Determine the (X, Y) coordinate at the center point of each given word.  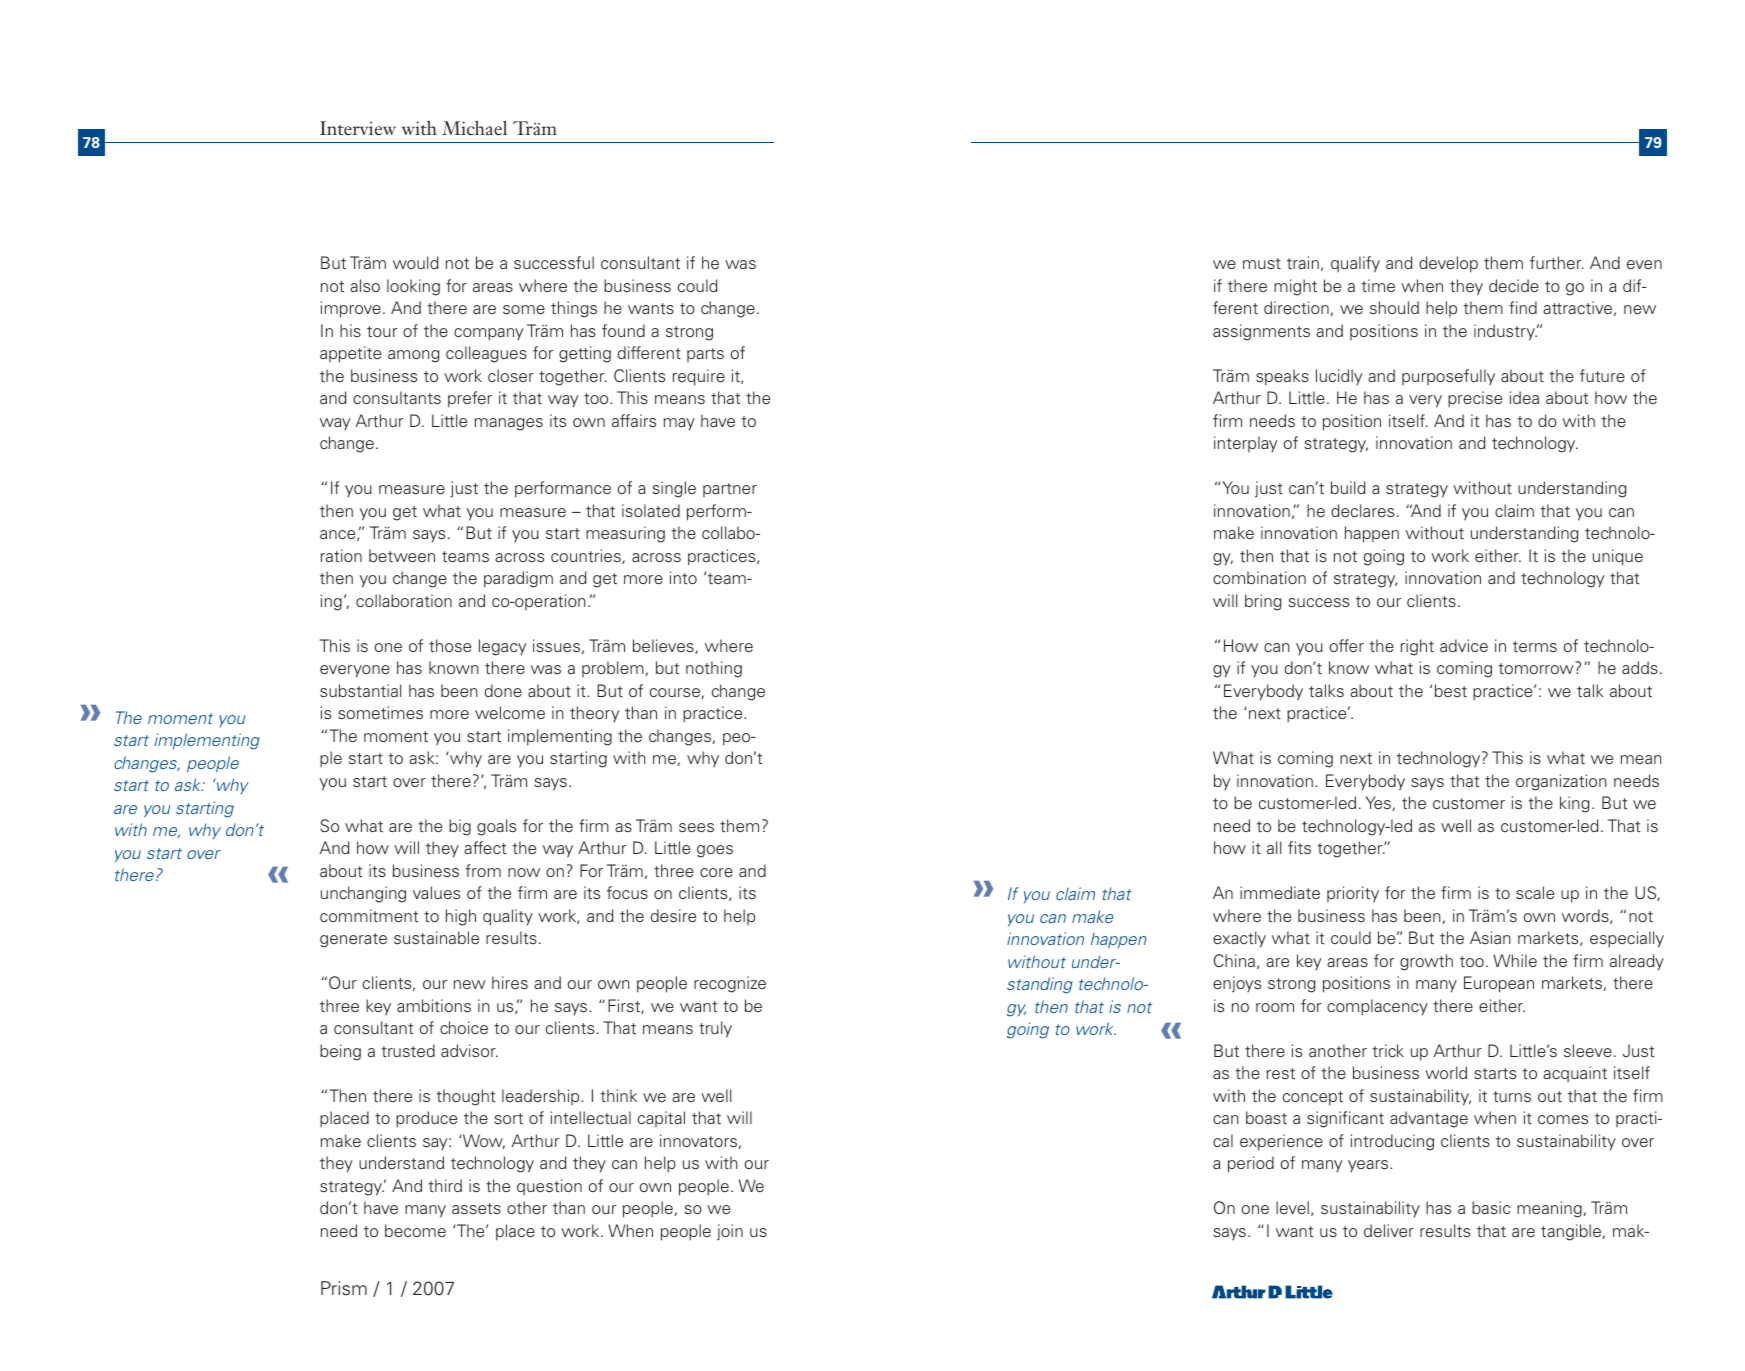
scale (1535, 893)
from (483, 870)
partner (730, 490)
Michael (474, 127)
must (1262, 263)
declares (1362, 511)
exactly (1239, 939)
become (415, 1230)
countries (587, 556)
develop (1448, 264)
